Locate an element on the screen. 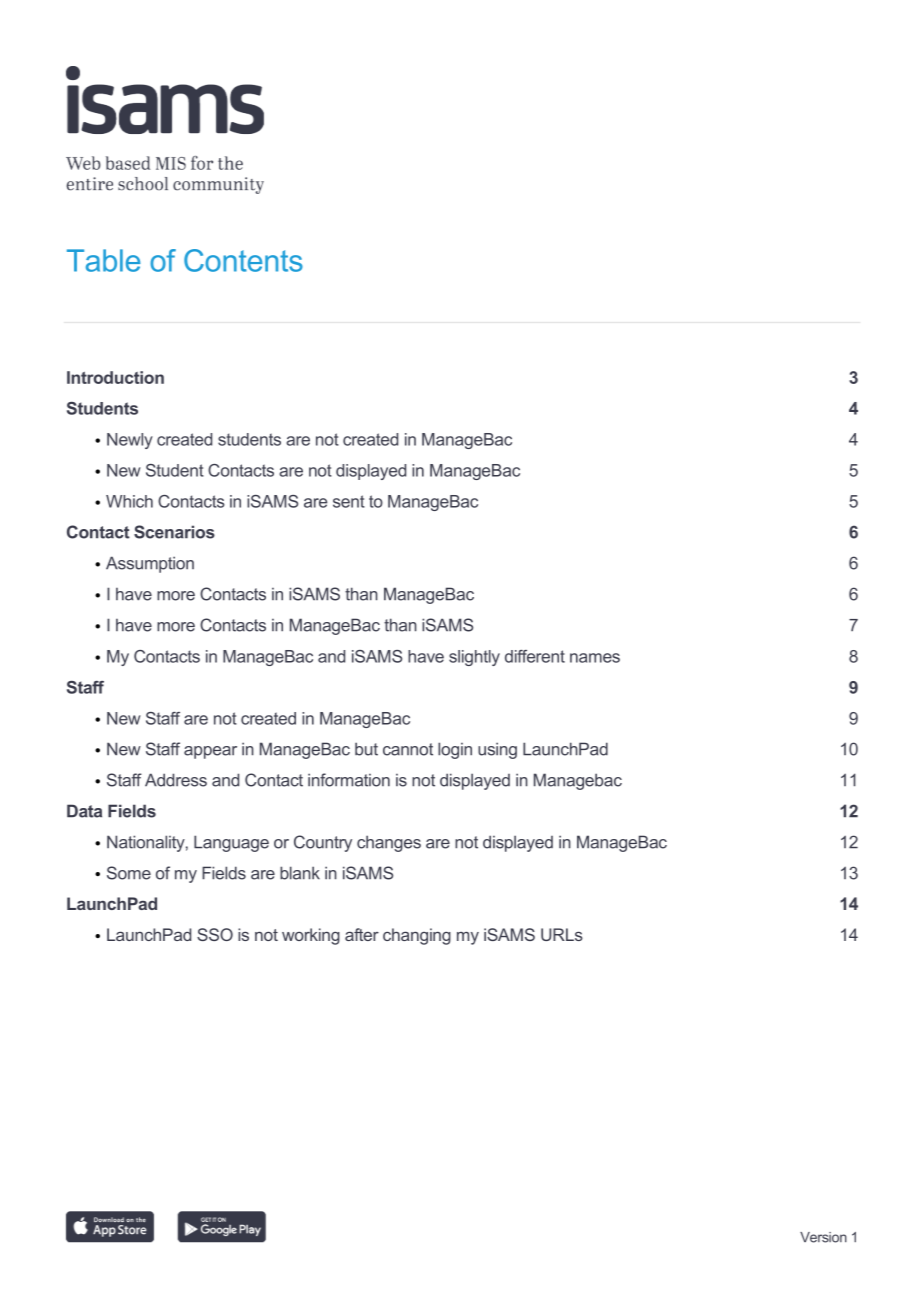 The width and height of the screenshot is (924, 1308). names is located at coordinates (595, 658).
